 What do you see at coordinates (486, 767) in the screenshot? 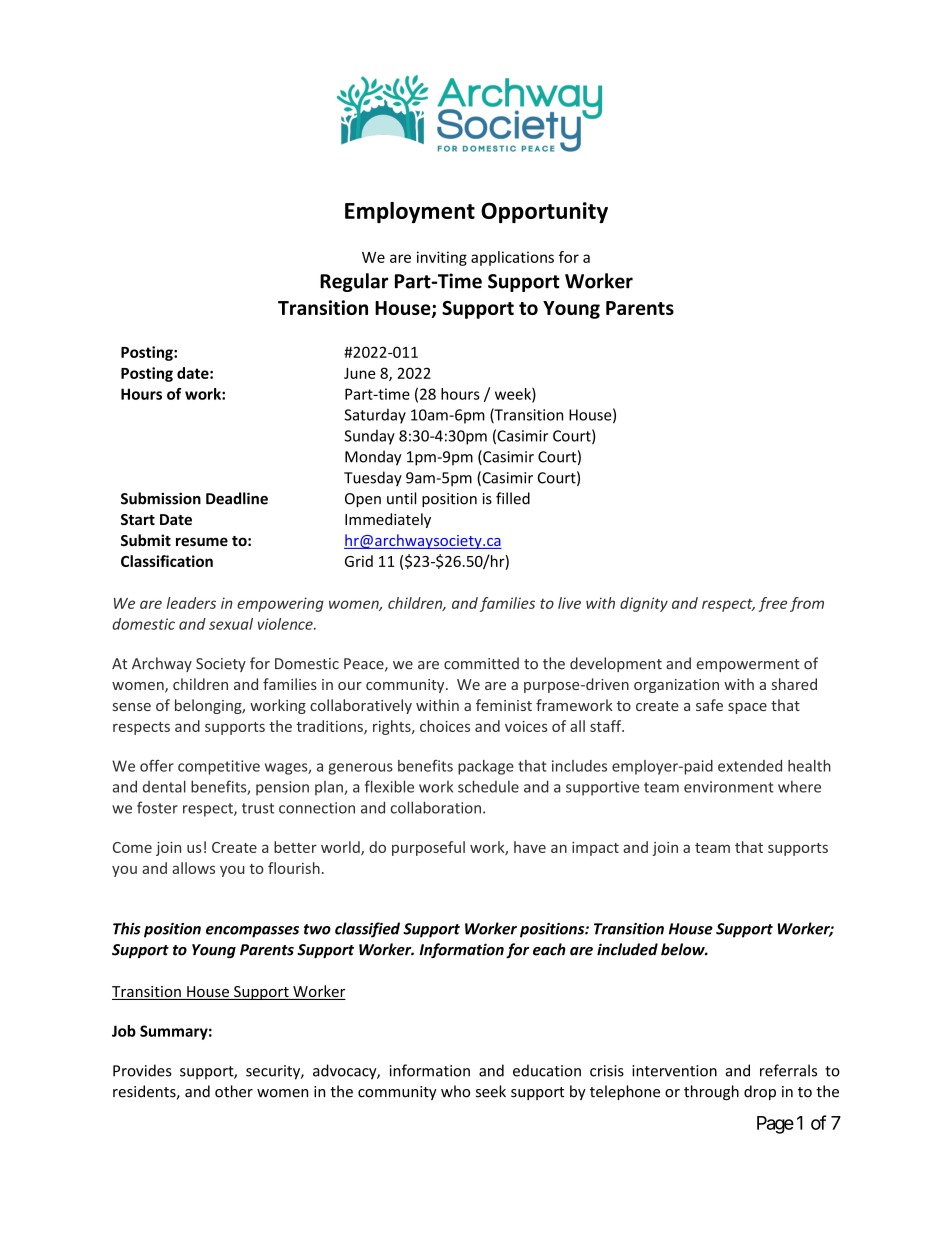
I see `package` at bounding box center [486, 767].
